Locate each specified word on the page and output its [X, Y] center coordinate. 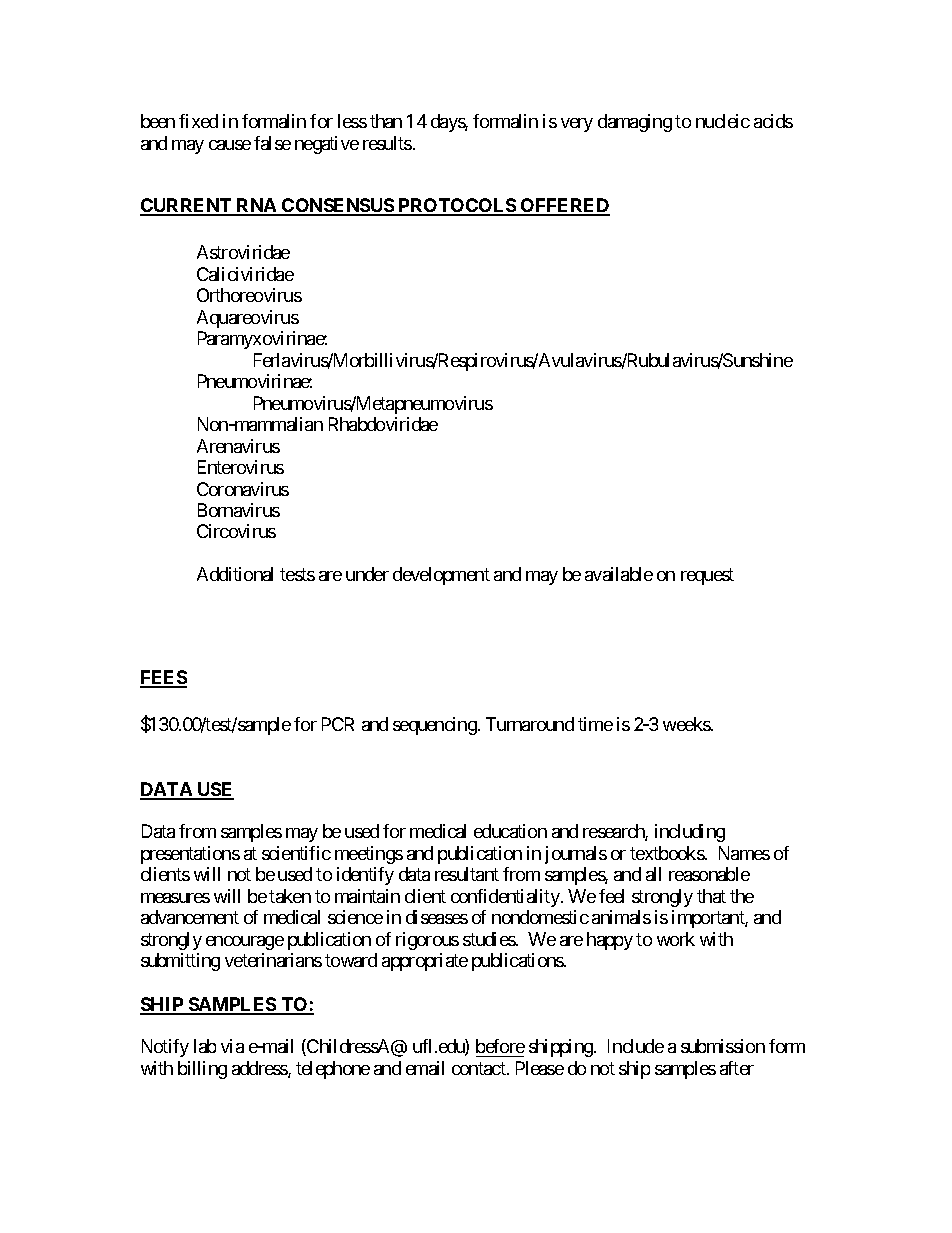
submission [723, 1046]
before [500, 1046]
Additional [235, 574]
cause [230, 145]
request [707, 577]
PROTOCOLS [457, 206]
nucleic [723, 121]
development [441, 576]
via [232, 1046]
